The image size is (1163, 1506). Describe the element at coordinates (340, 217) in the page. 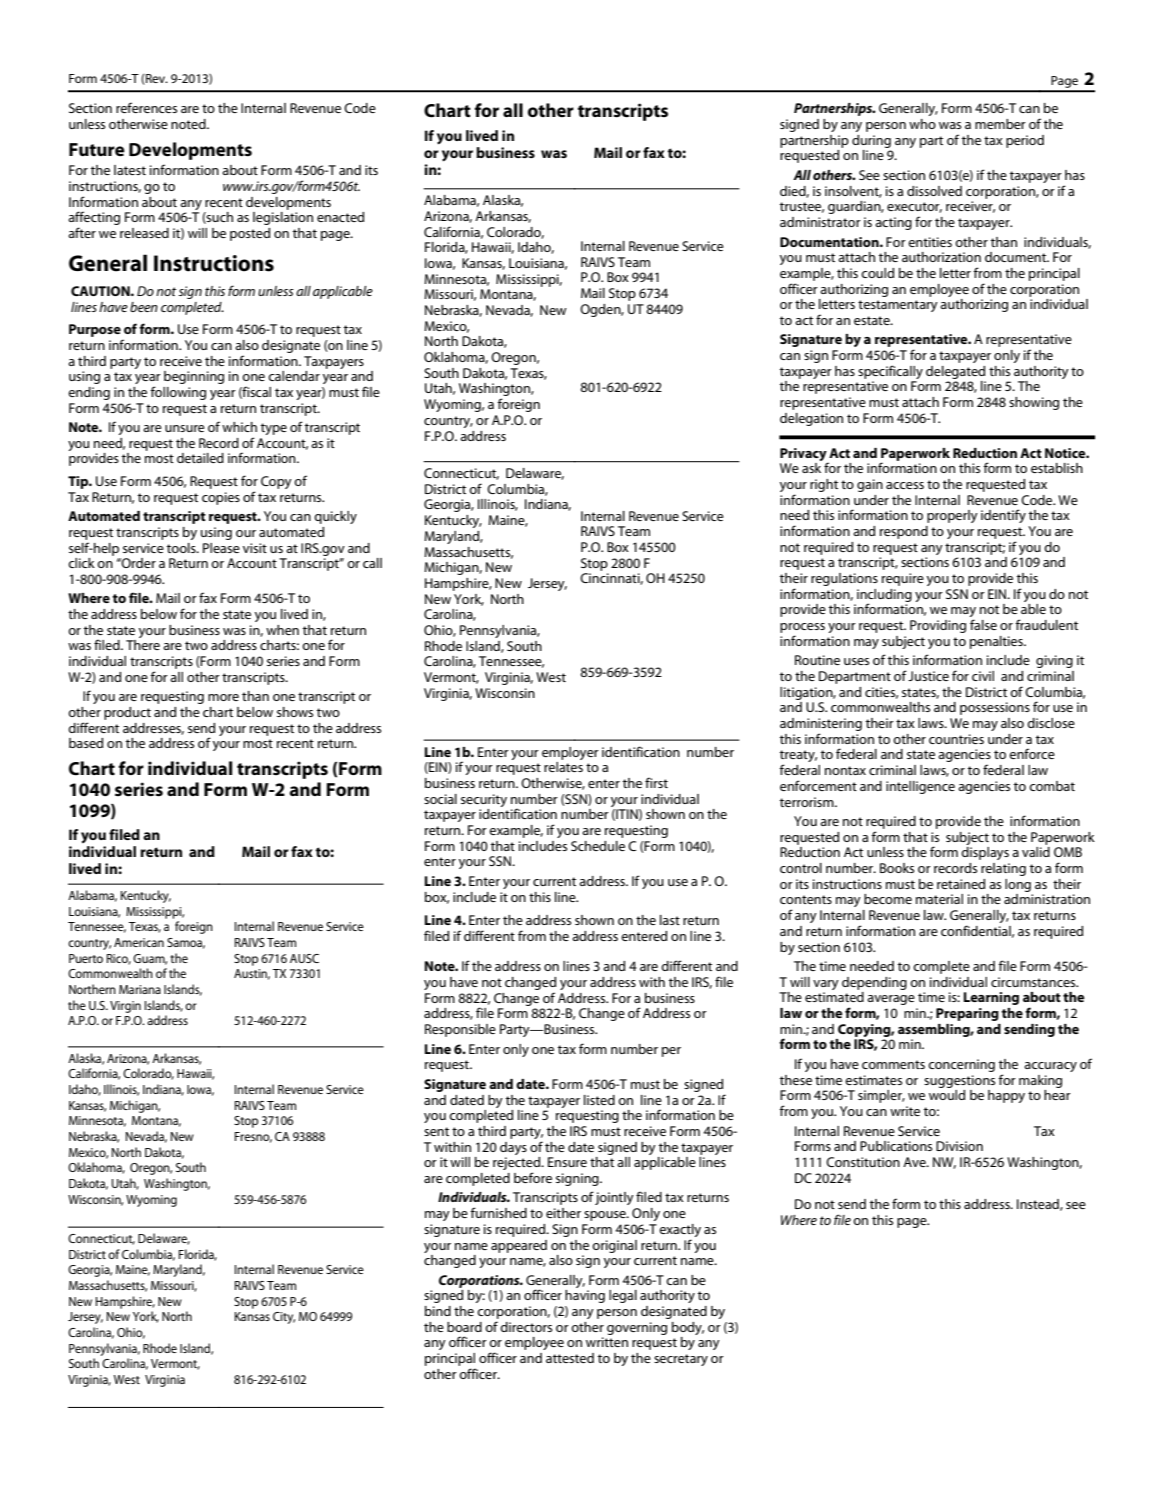

I see `enacted` at that location.
